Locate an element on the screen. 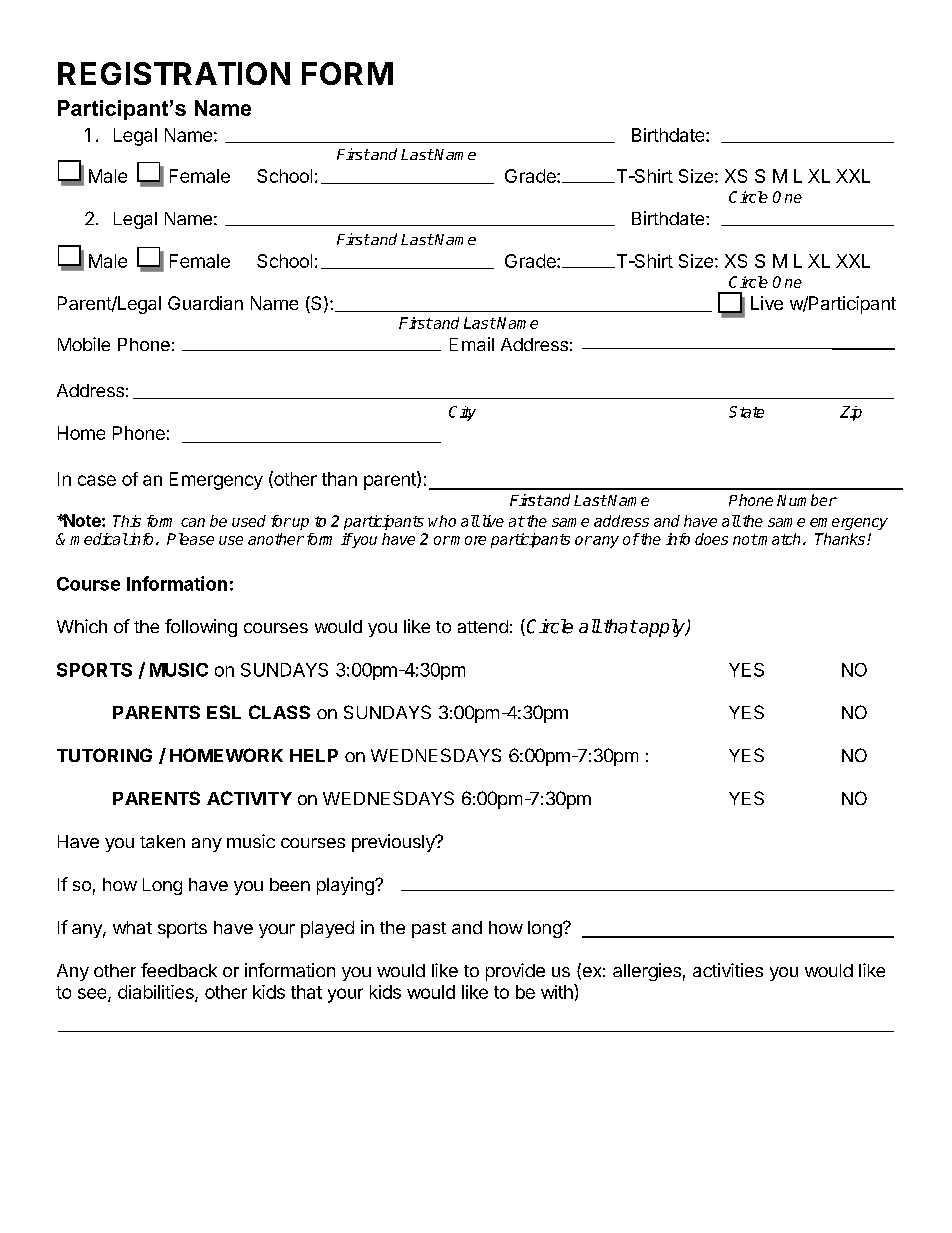 This screenshot has height=1233, width=952. Zip is located at coordinates (851, 413).
